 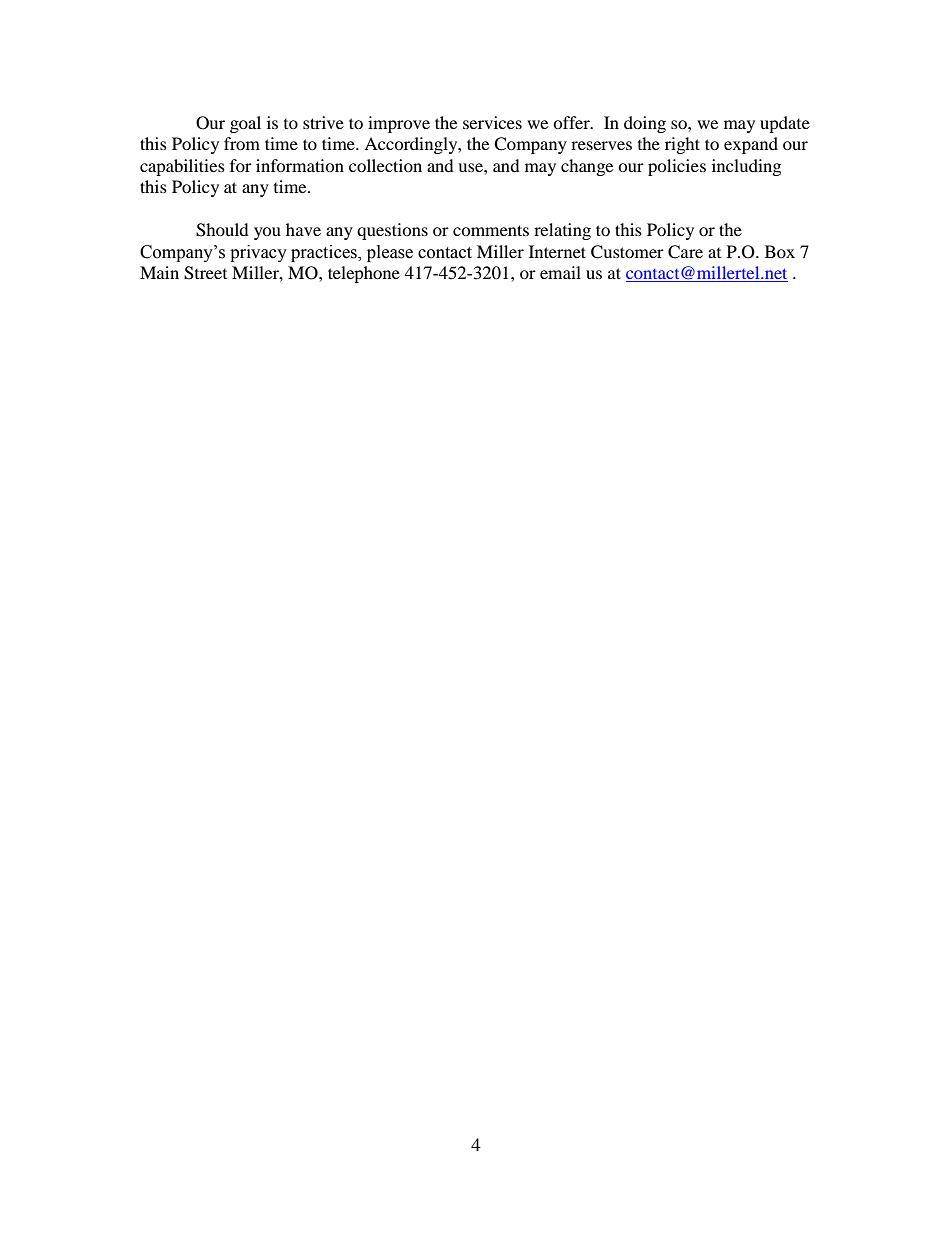 I want to click on doing, so click(x=645, y=124).
